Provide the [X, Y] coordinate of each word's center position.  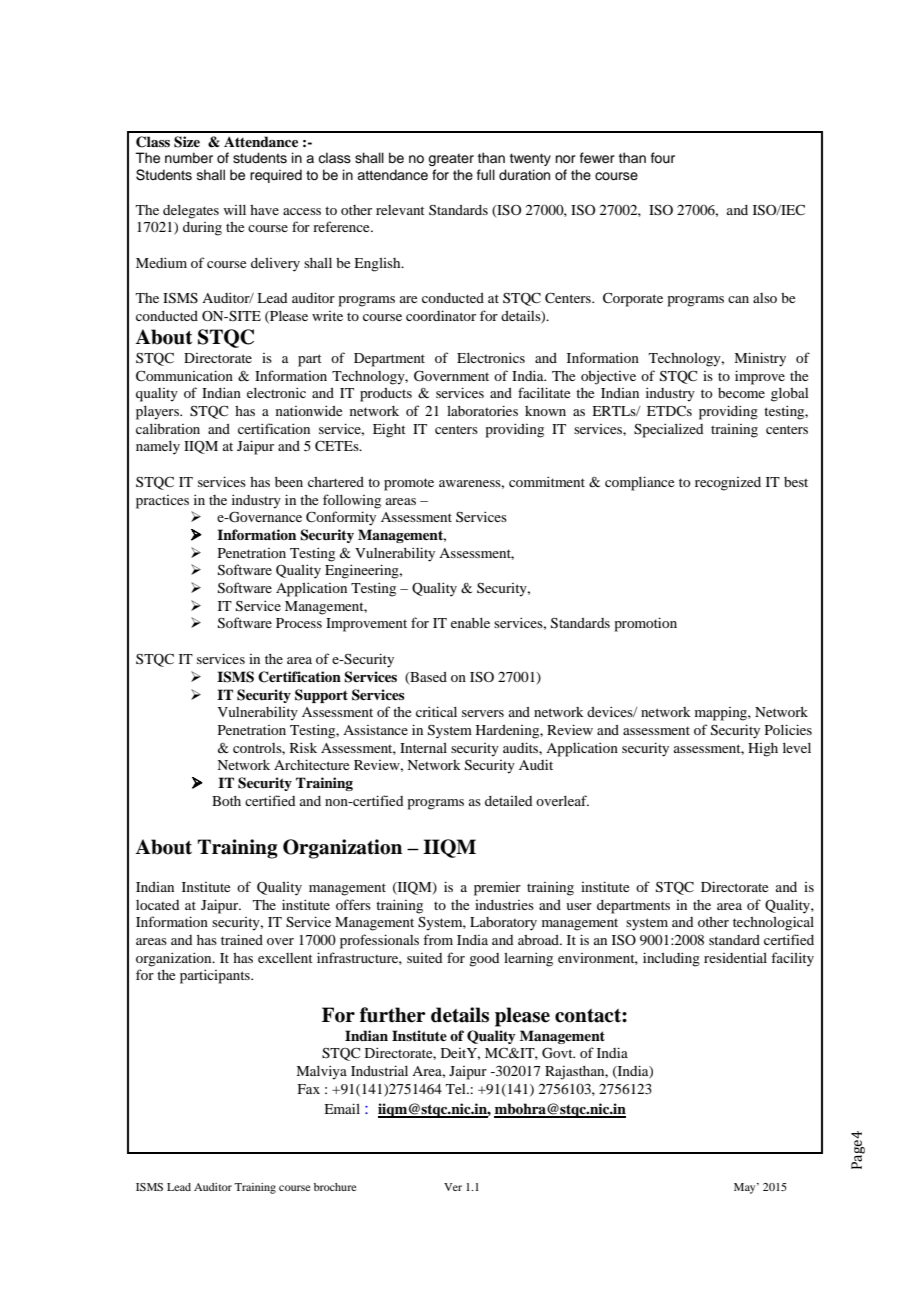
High [763, 750]
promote [409, 484]
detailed [508, 801]
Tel [457, 1089]
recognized [728, 484]
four [663, 158]
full [486, 175]
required [276, 176]
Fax [309, 1089]
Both [226, 801]
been [289, 482]
